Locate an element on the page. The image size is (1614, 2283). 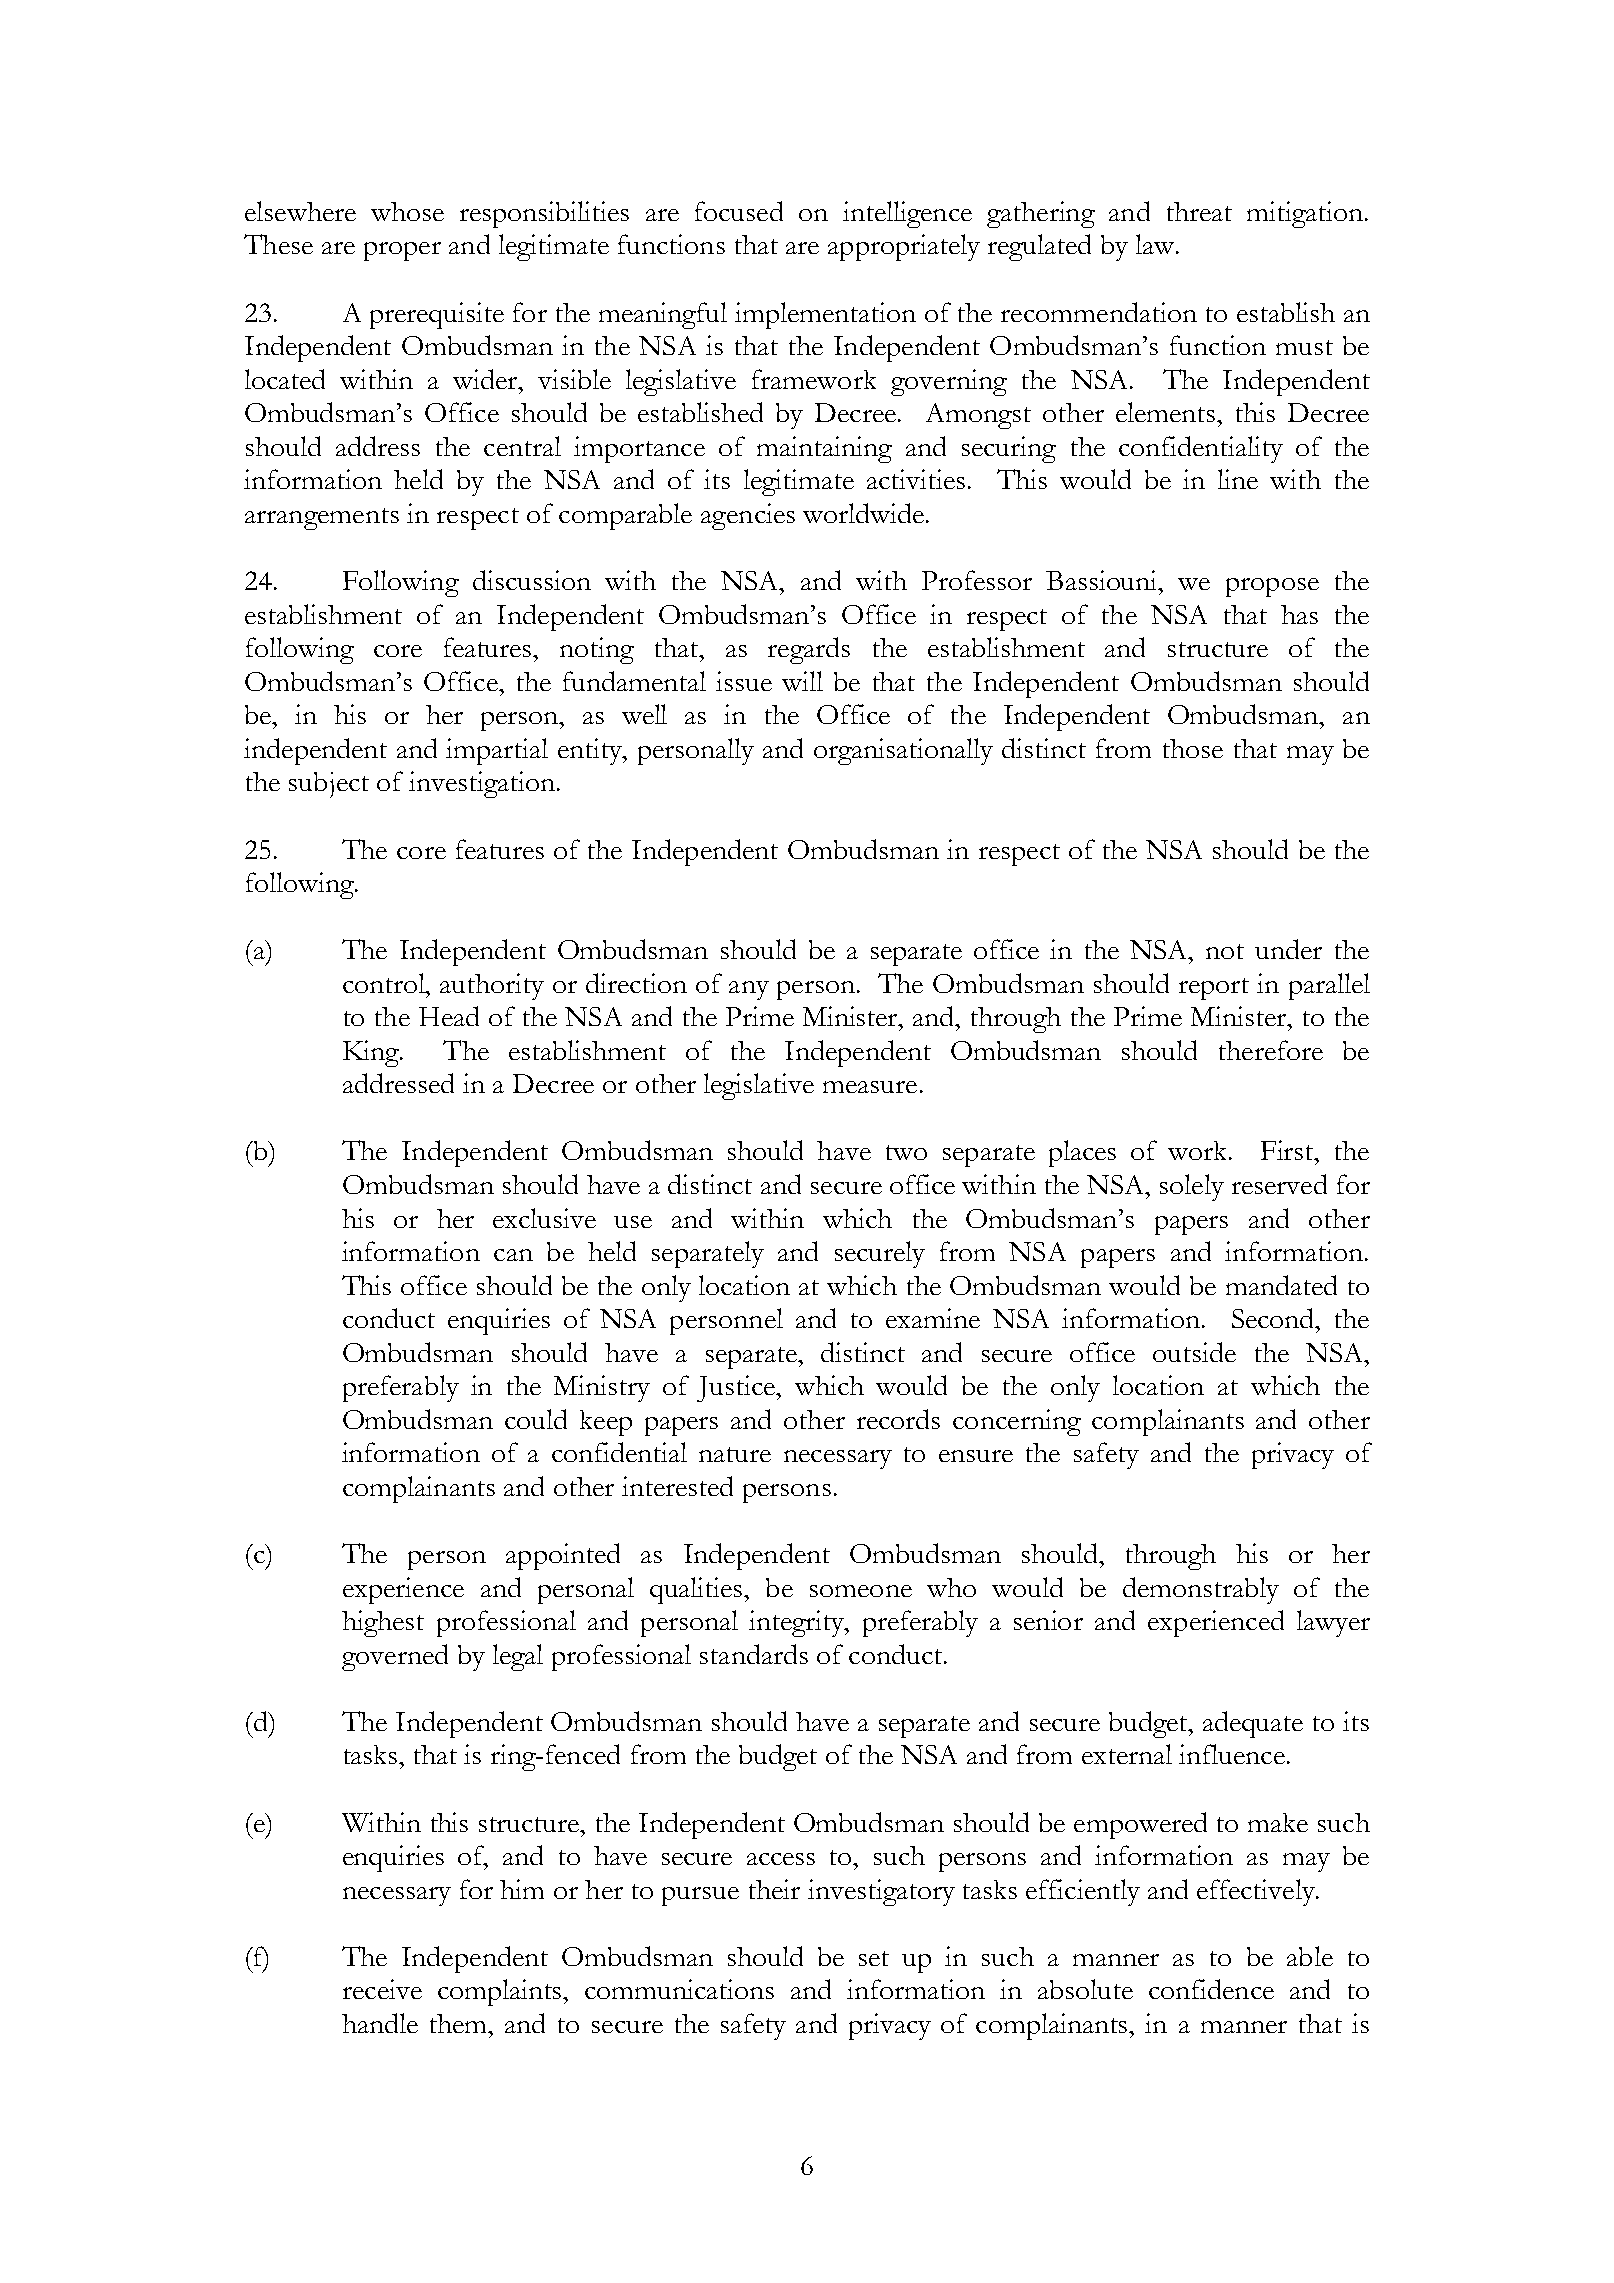
implementation is located at coordinates (825, 315).
